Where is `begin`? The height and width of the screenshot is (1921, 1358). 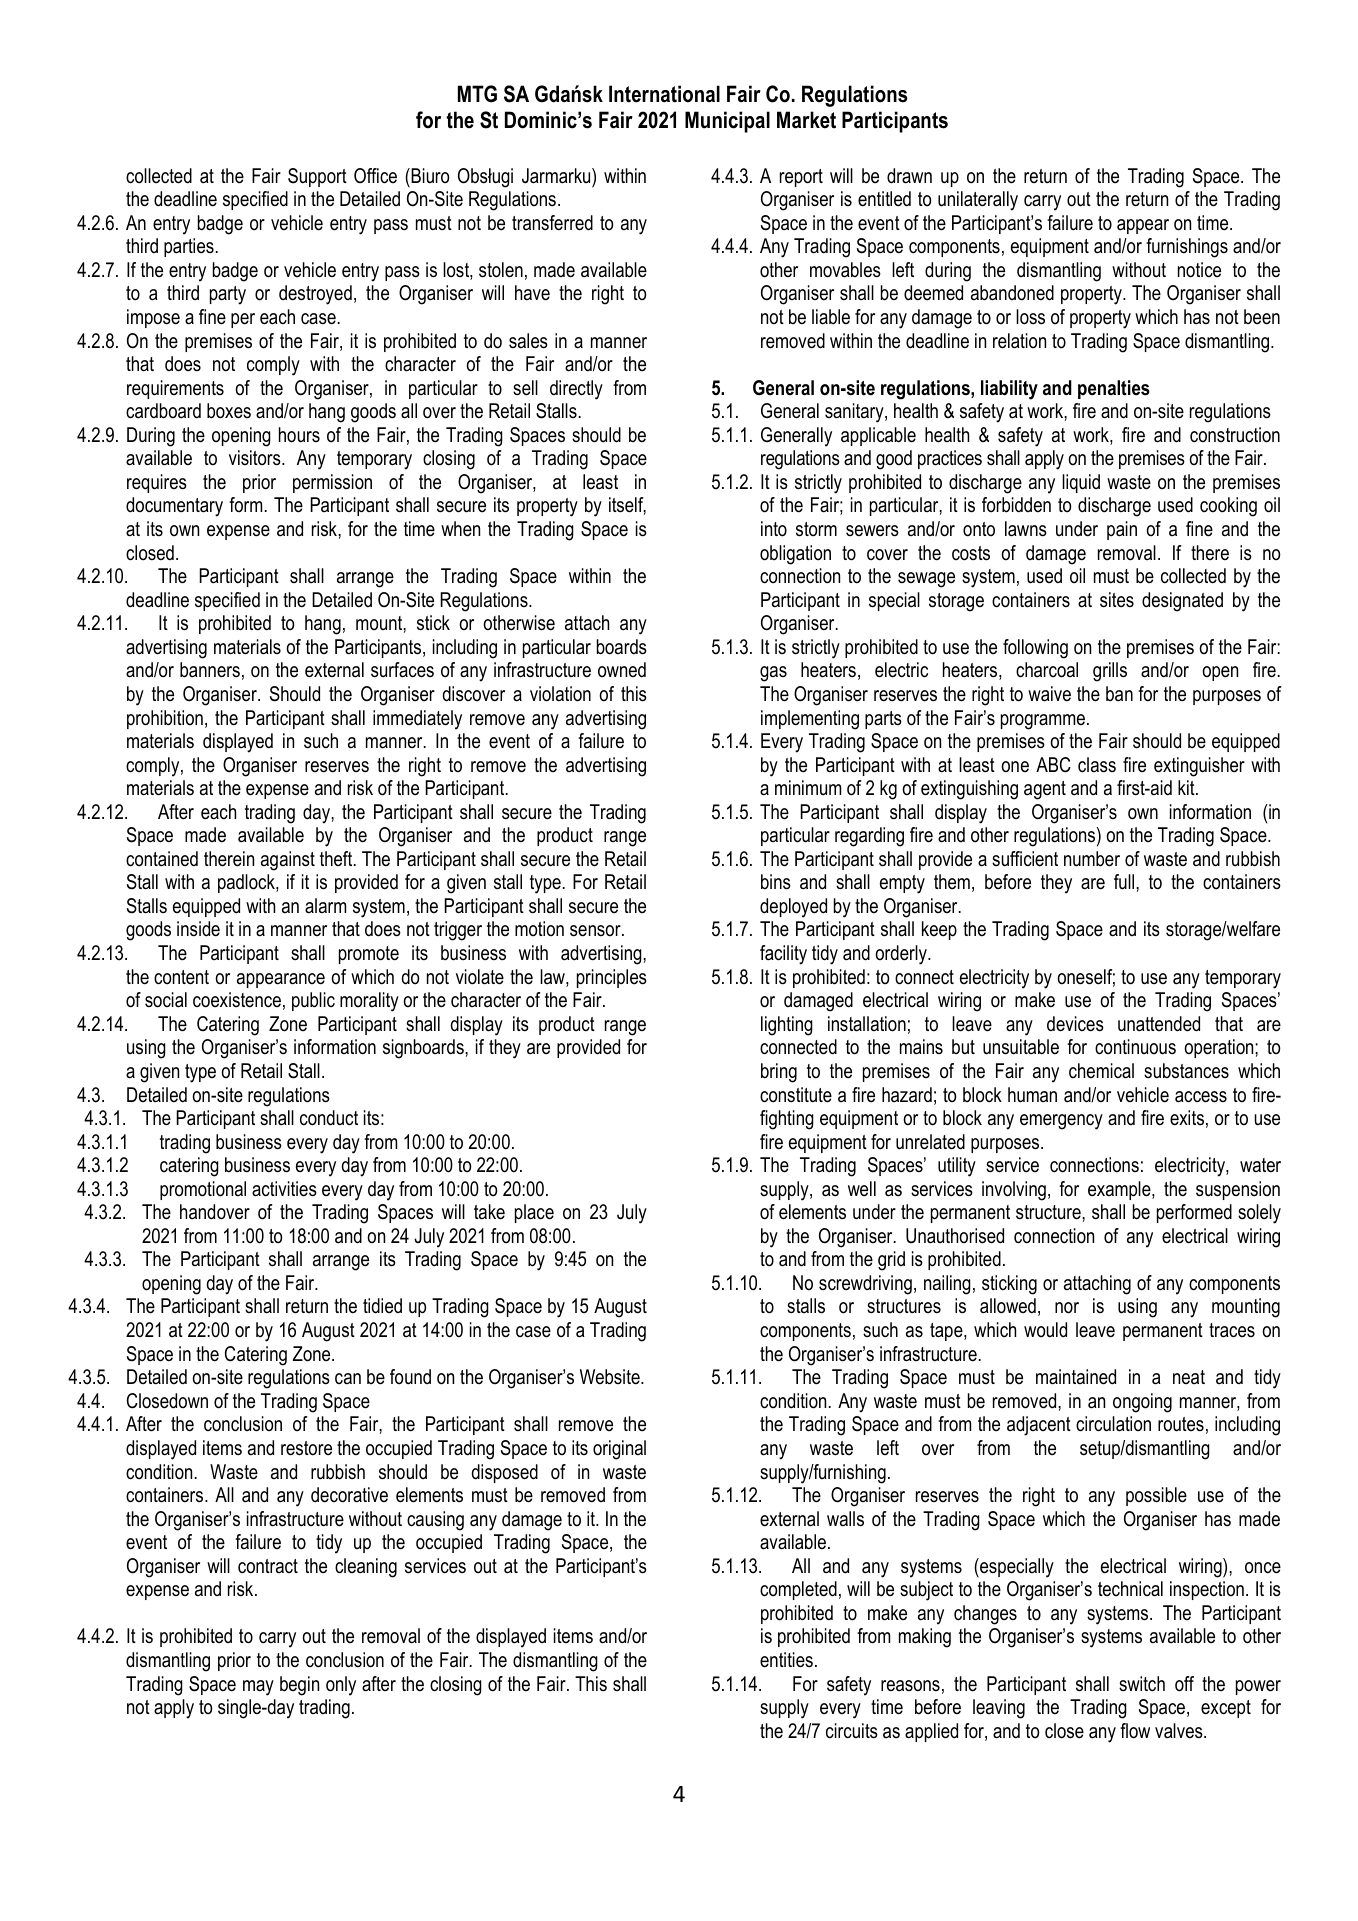 begin is located at coordinates (299, 1686).
